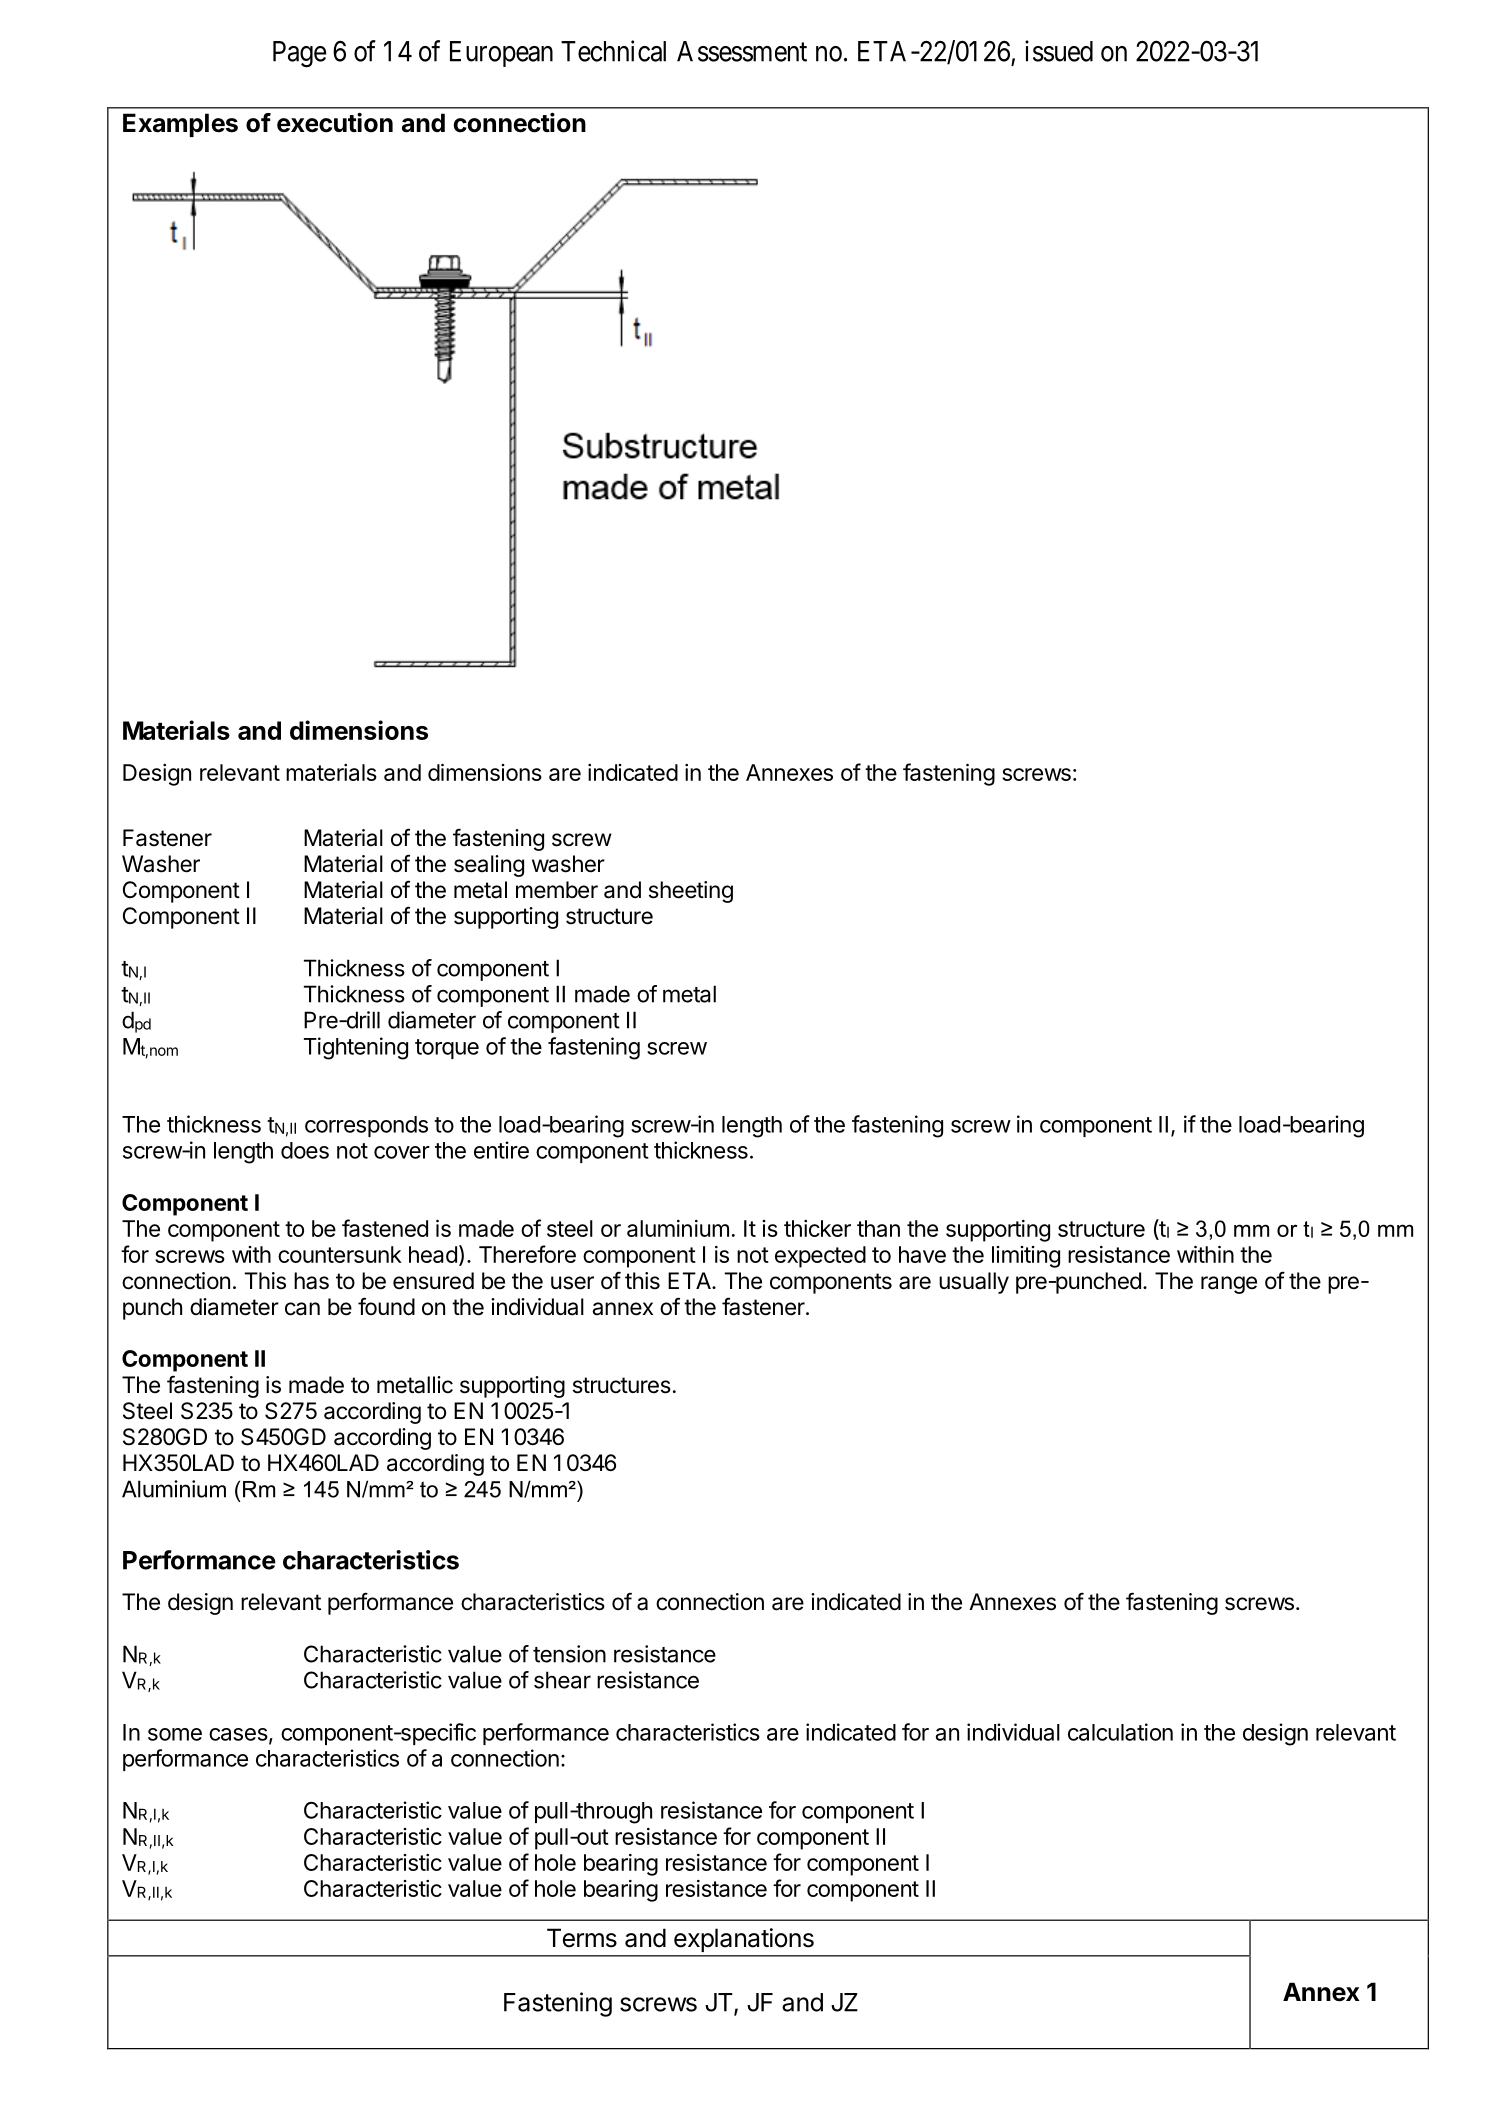 The width and height of the screenshot is (1499, 2119). Describe the element at coordinates (1059, 51) in the screenshot. I see `issued` at that location.
